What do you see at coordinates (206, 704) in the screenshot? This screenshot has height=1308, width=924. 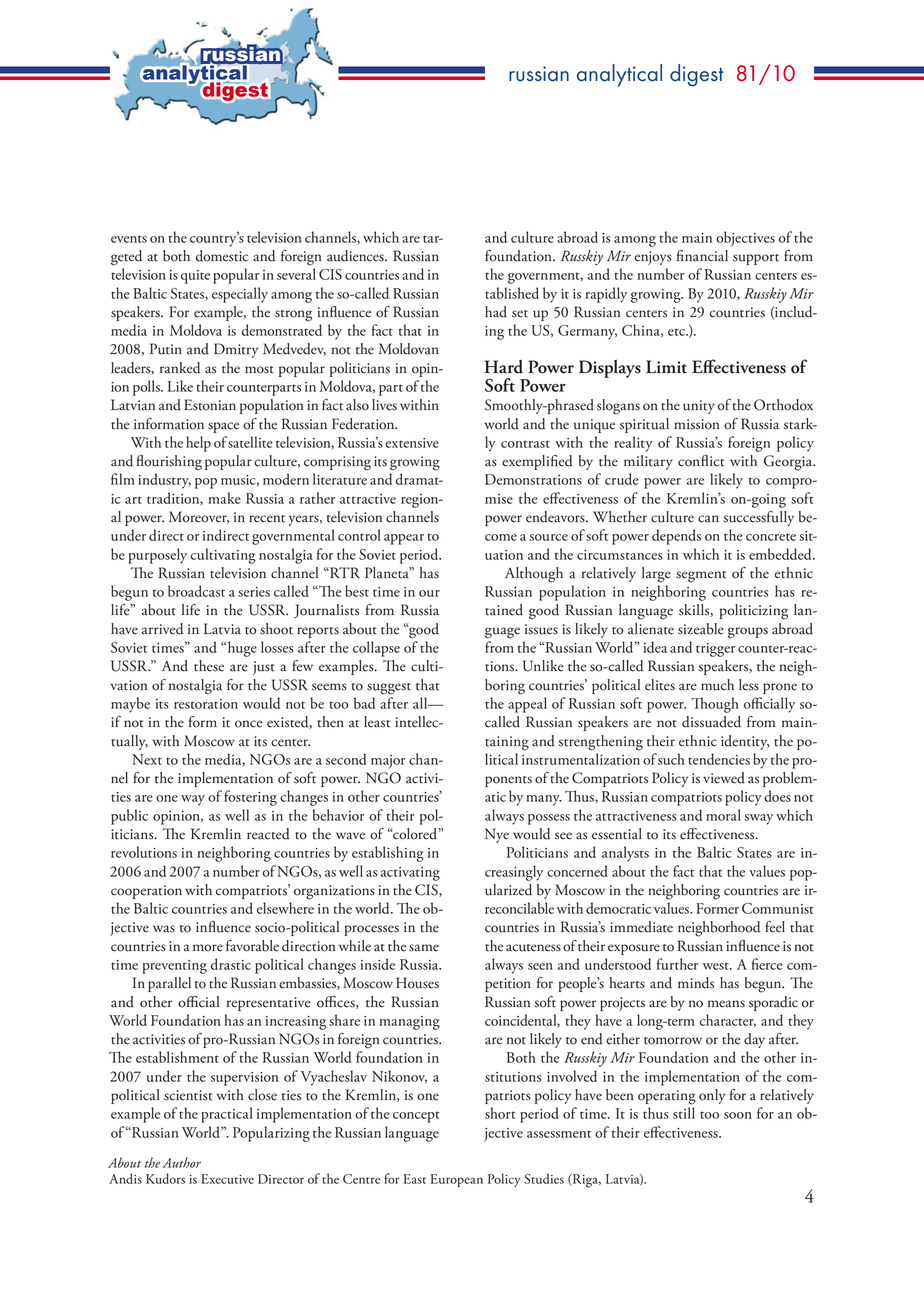 I see `restoration` at bounding box center [206, 704].
